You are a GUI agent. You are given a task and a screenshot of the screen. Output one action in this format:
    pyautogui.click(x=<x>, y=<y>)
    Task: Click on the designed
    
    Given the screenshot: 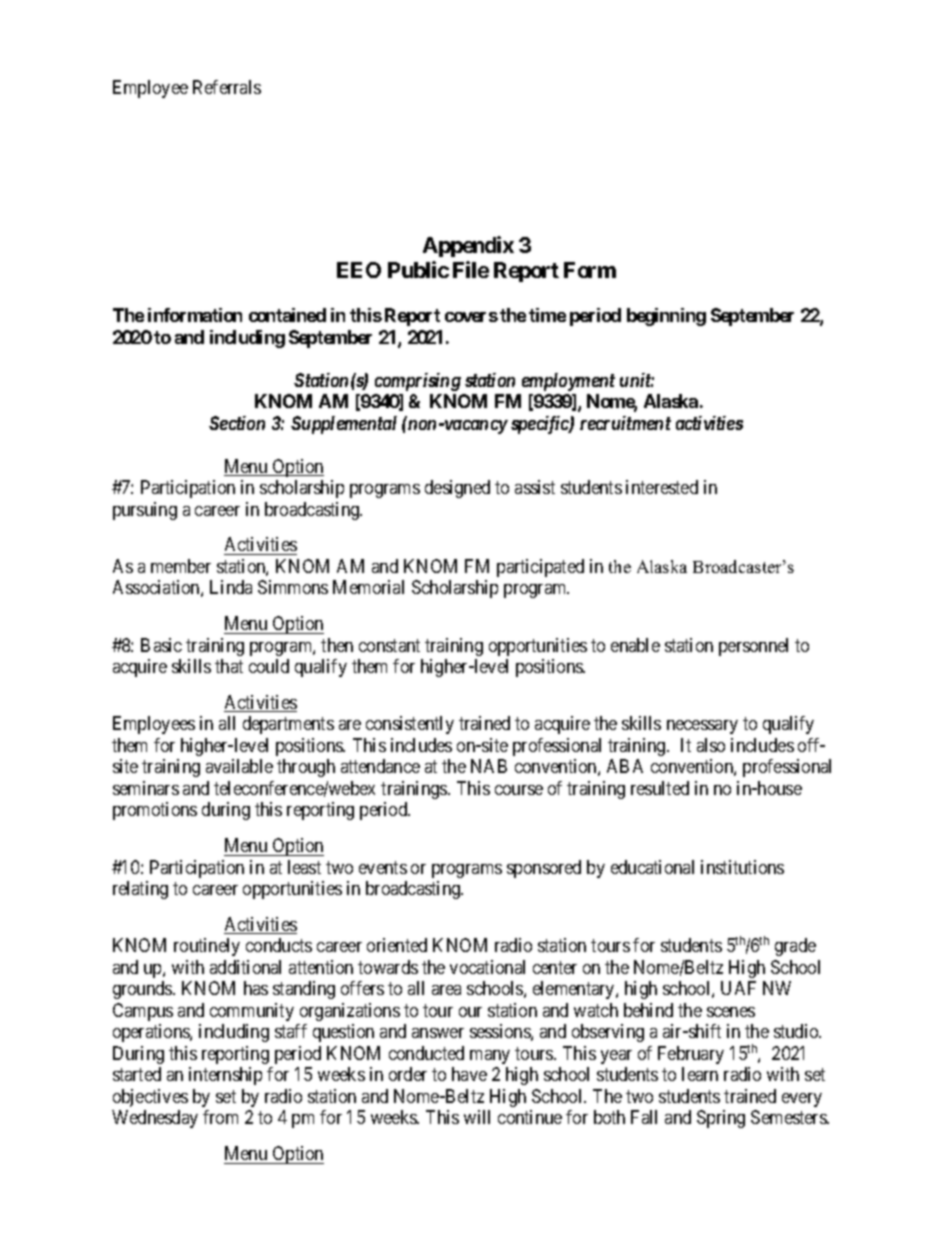 What is the action you would take?
    pyautogui.click(x=457, y=489)
